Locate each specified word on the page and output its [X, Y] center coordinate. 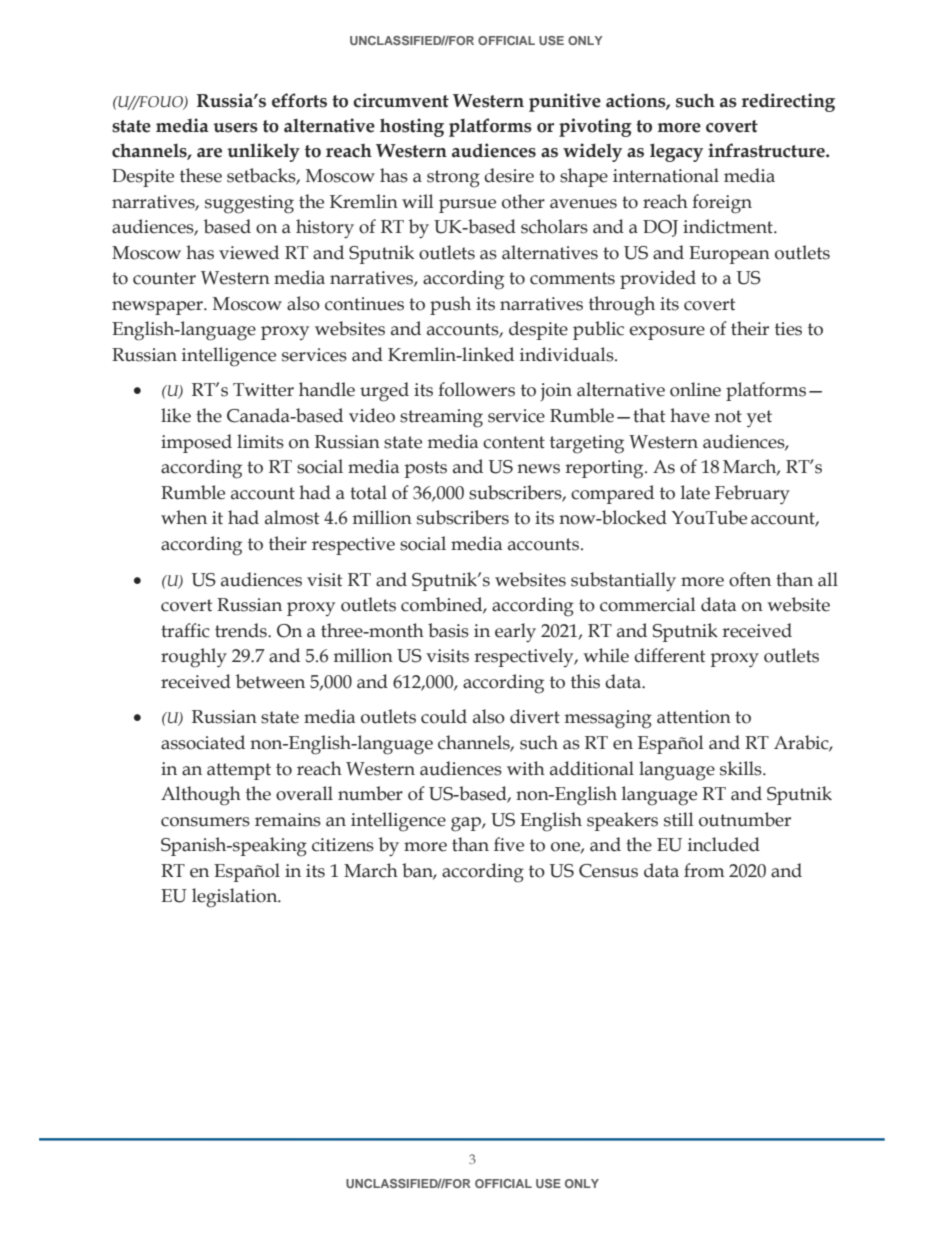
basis [448, 630]
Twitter [263, 390]
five [509, 844]
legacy [676, 152]
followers [476, 389]
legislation [236, 898]
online [695, 389]
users [235, 128]
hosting [412, 127]
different [669, 655]
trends [242, 630]
